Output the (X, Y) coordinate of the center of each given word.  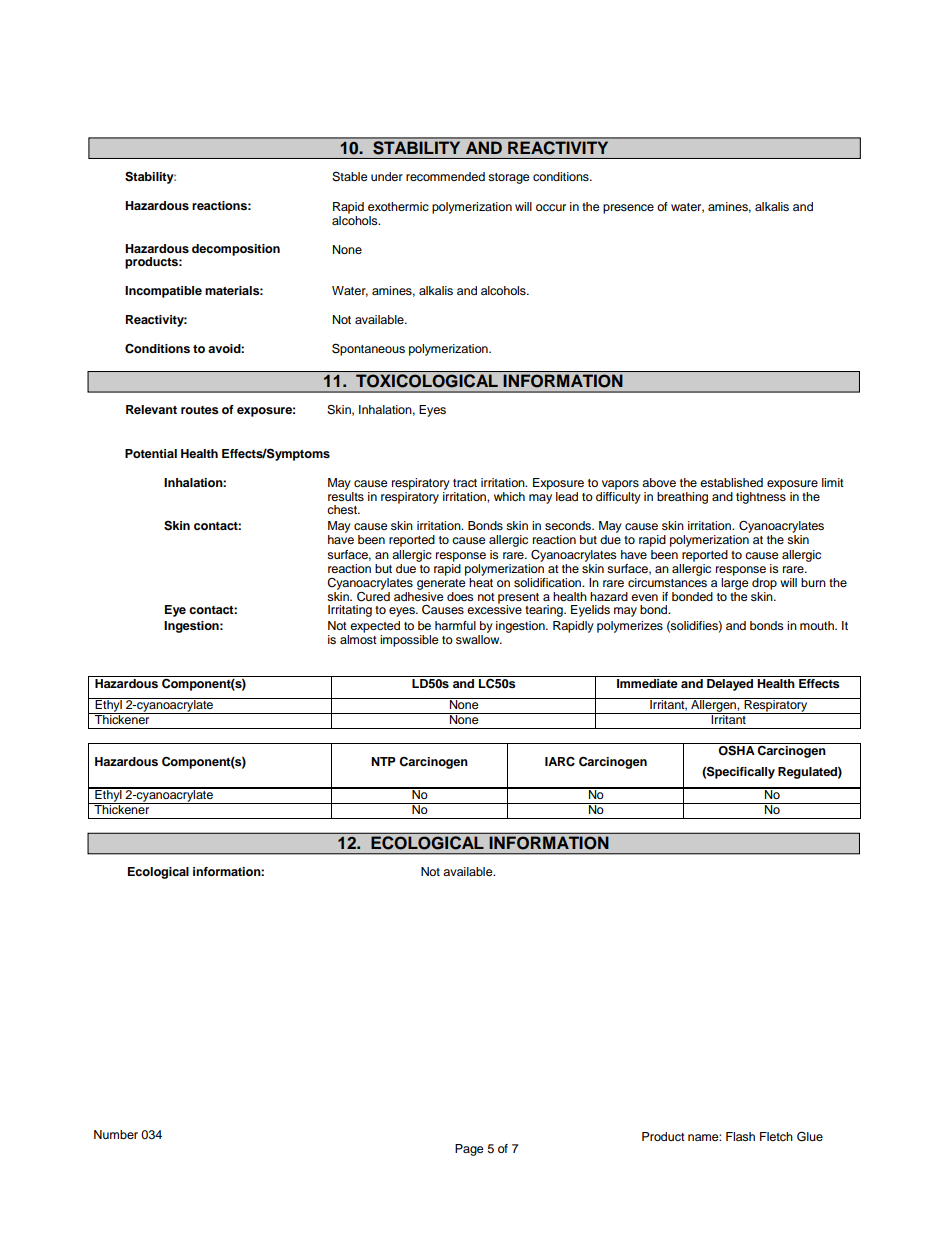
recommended (445, 176)
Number (116, 1134)
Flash (740, 1136)
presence (628, 209)
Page (469, 1150)
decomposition (236, 250)
